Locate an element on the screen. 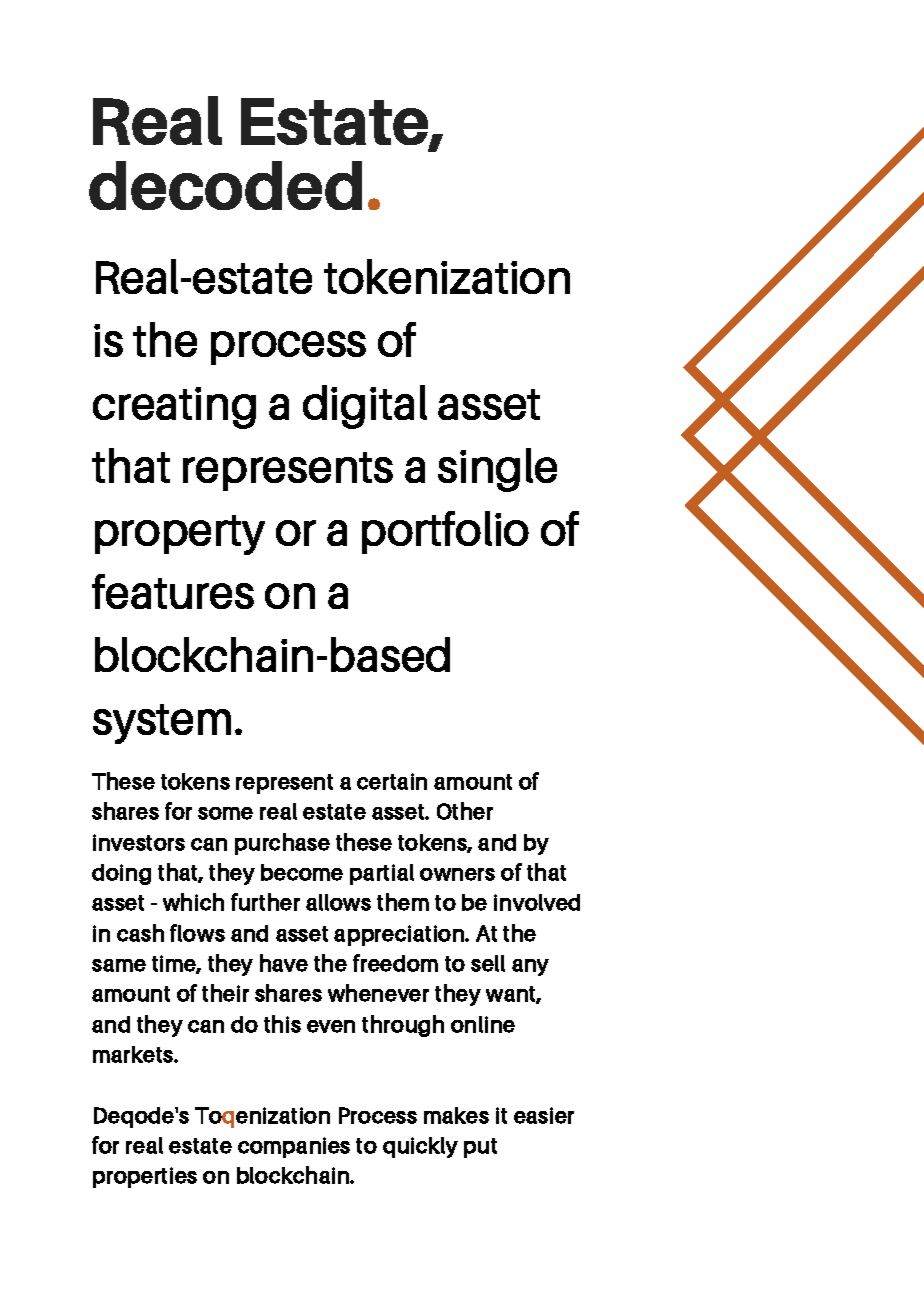 This screenshot has width=924, height=1308. properties is located at coordinates (145, 1177).
